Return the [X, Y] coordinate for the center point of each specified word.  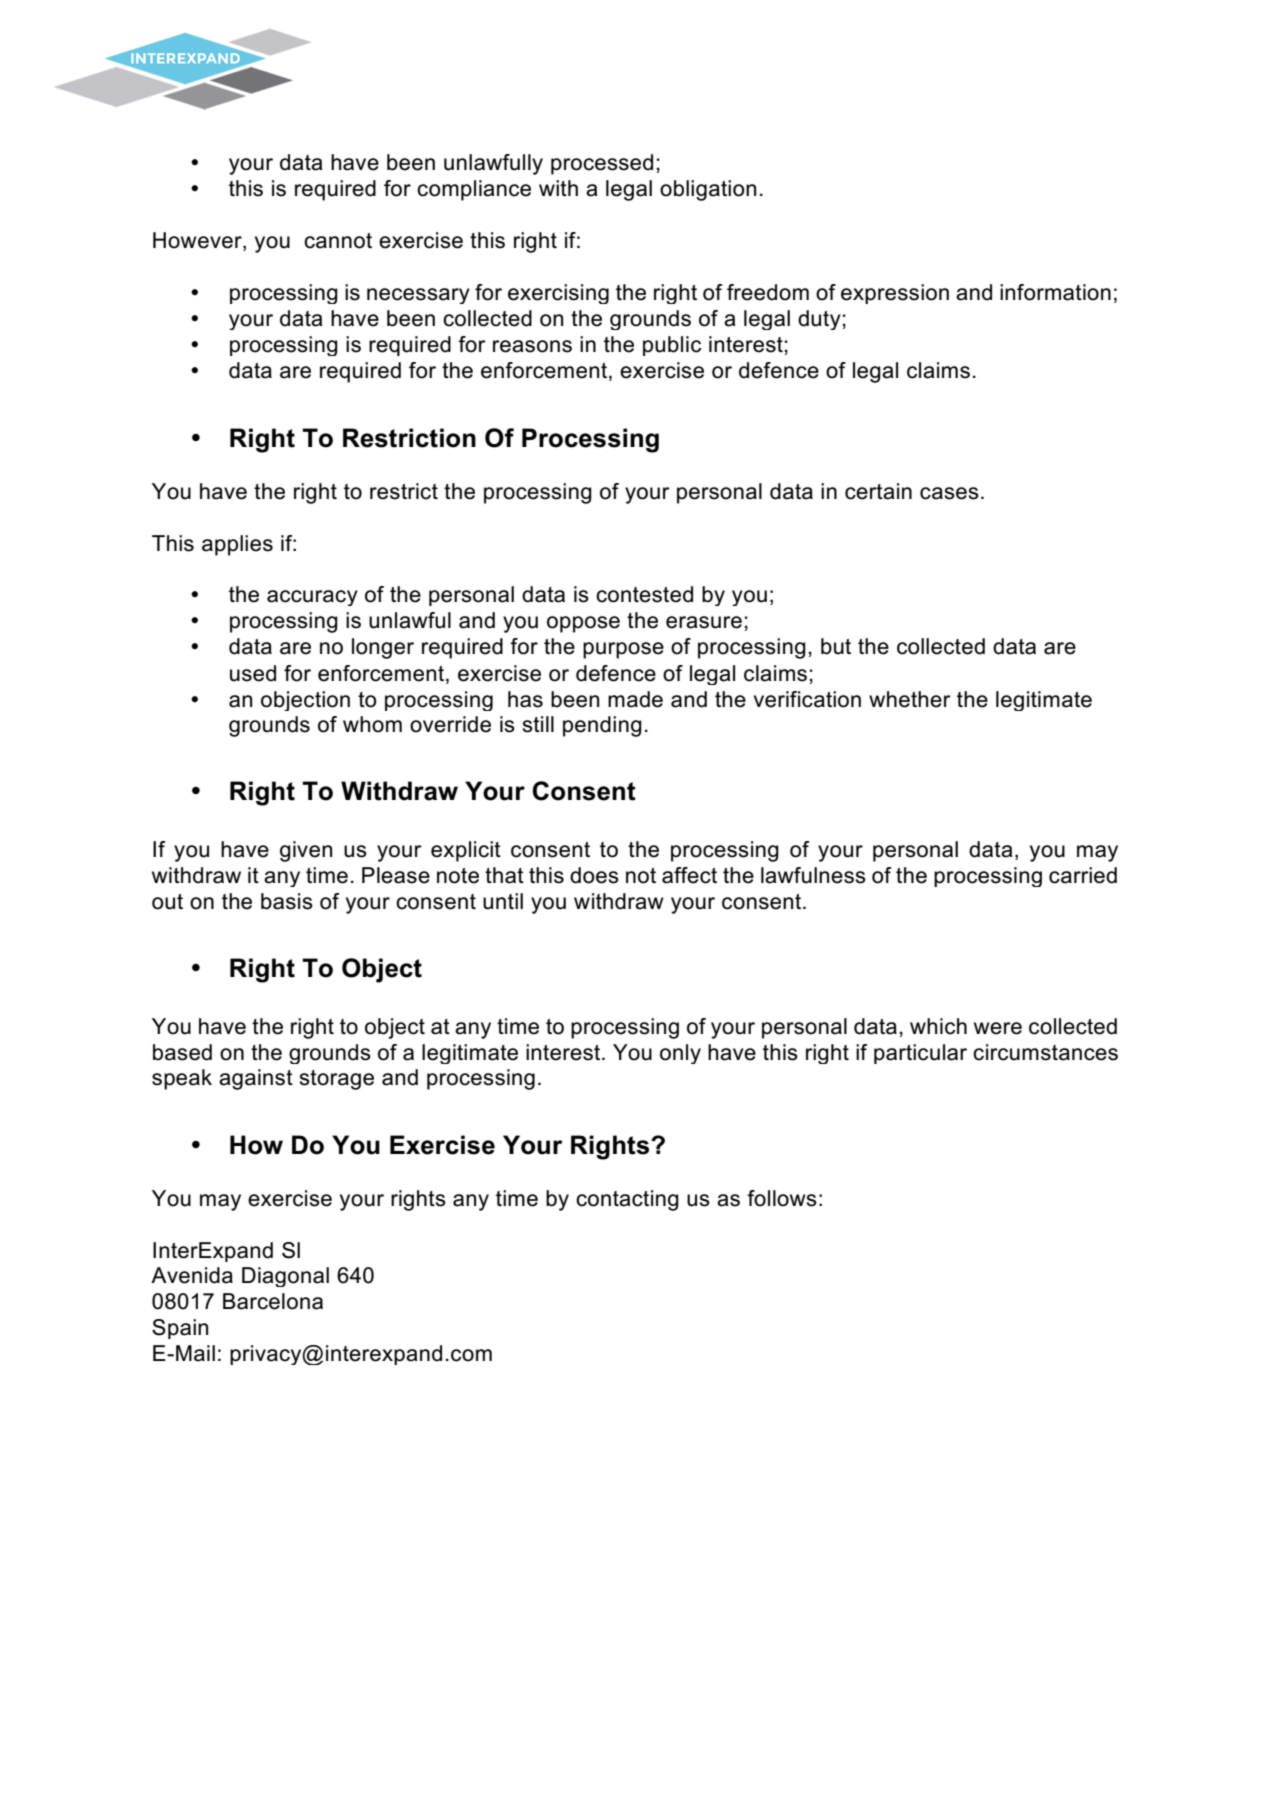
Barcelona [273, 1301]
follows [782, 1198]
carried [1083, 875]
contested [644, 594]
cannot [338, 241]
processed [602, 164]
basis [287, 901]
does [594, 875]
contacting [627, 1200]
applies [237, 545]
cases [949, 493]
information [1055, 292]
